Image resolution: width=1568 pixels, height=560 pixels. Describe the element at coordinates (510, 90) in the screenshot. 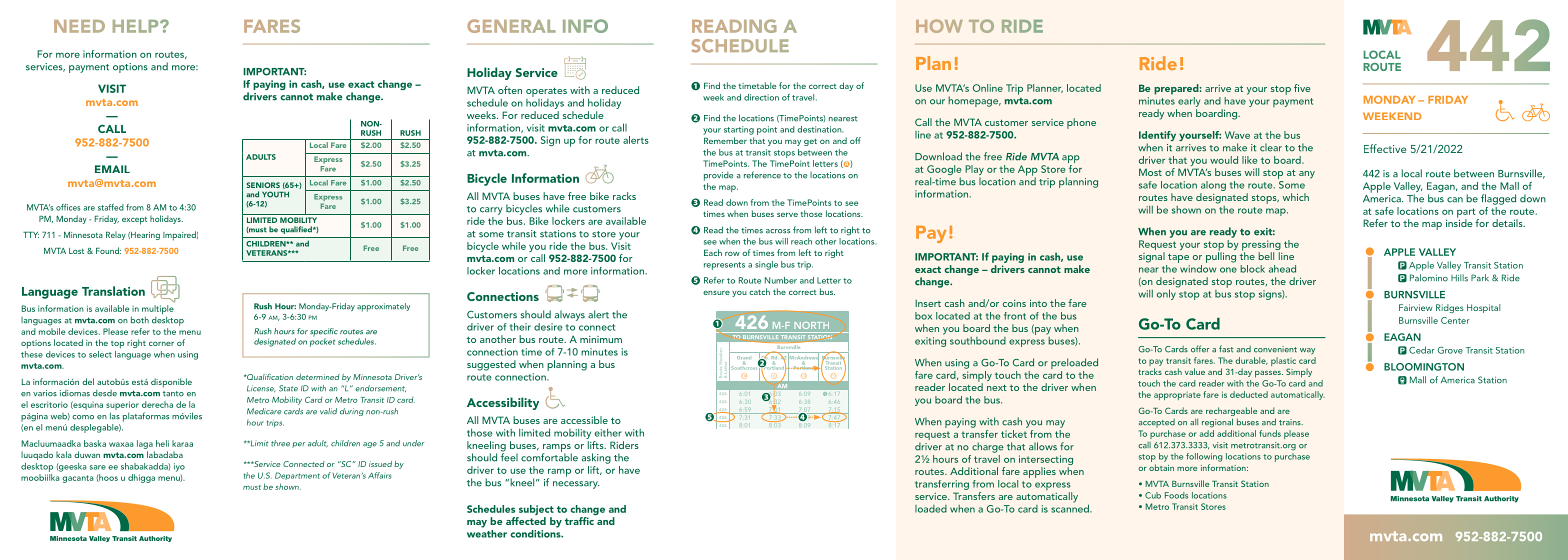

I see `often` at that location.
